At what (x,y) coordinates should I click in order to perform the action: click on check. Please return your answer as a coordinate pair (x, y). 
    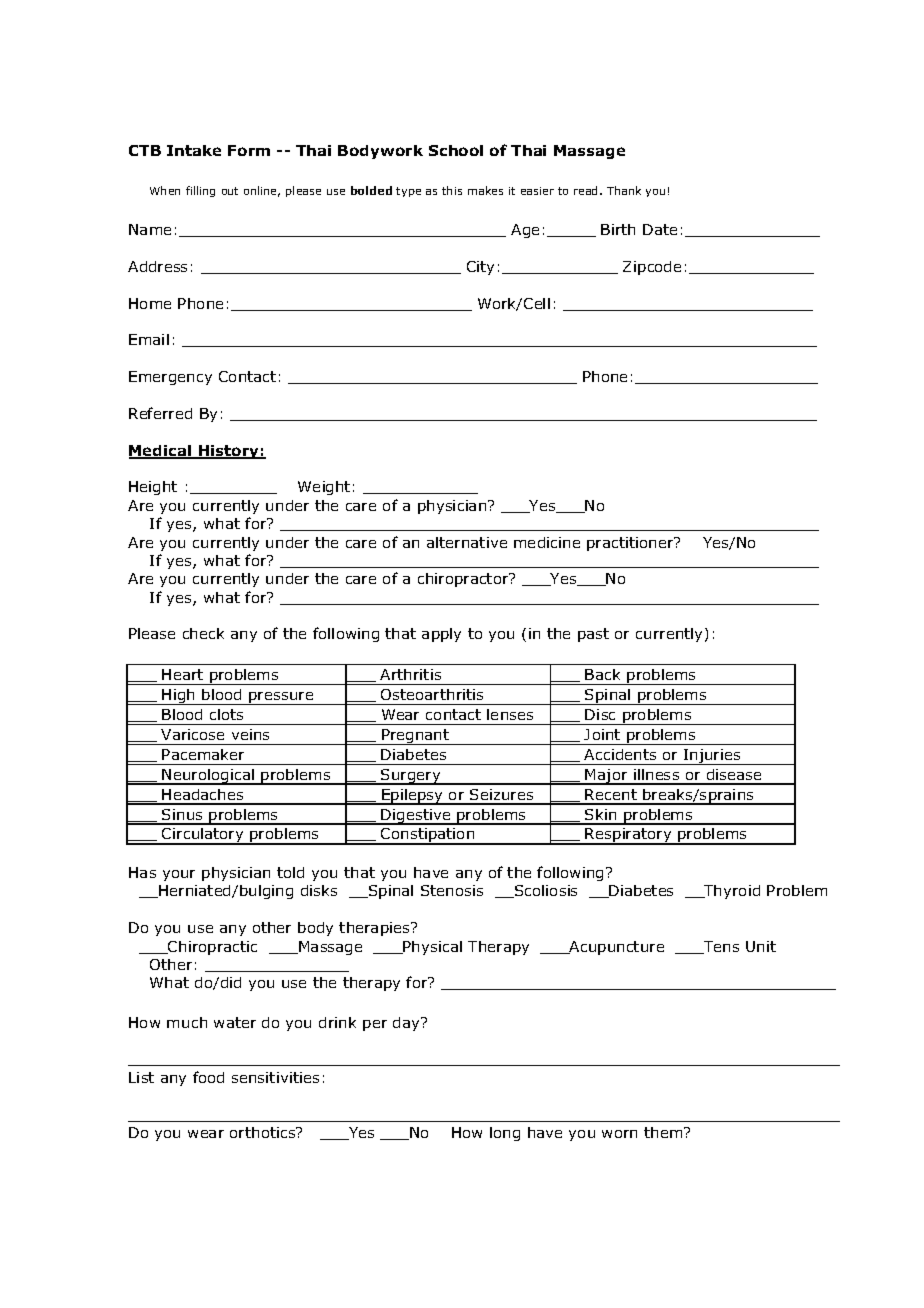
    Looking at the image, I should click on (203, 633).
